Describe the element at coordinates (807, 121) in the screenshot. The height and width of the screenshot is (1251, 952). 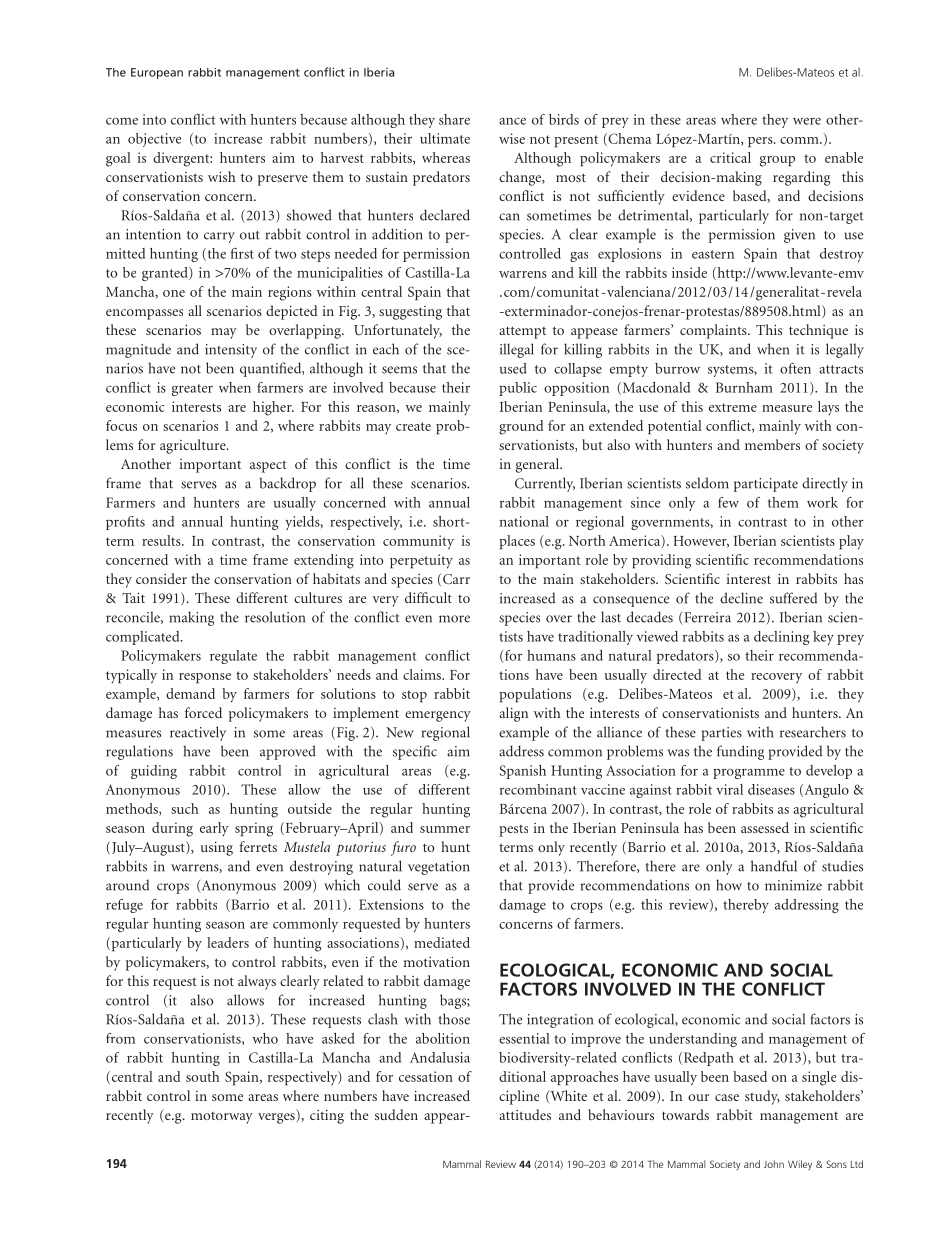
I see `were` at that location.
